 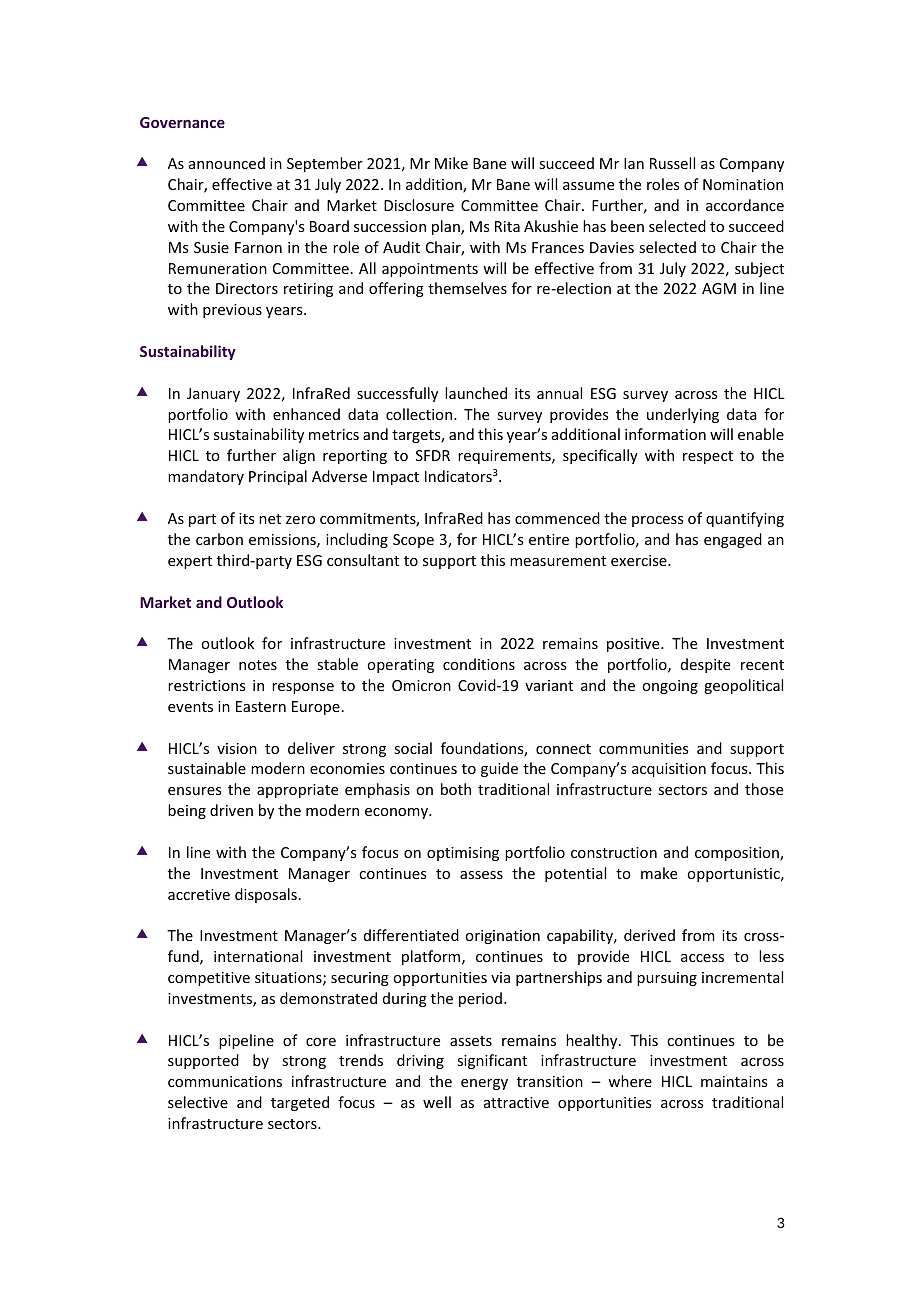 What do you see at coordinates (227, 163) in the document?
I see `announced` at bounding box center [227, 163].
